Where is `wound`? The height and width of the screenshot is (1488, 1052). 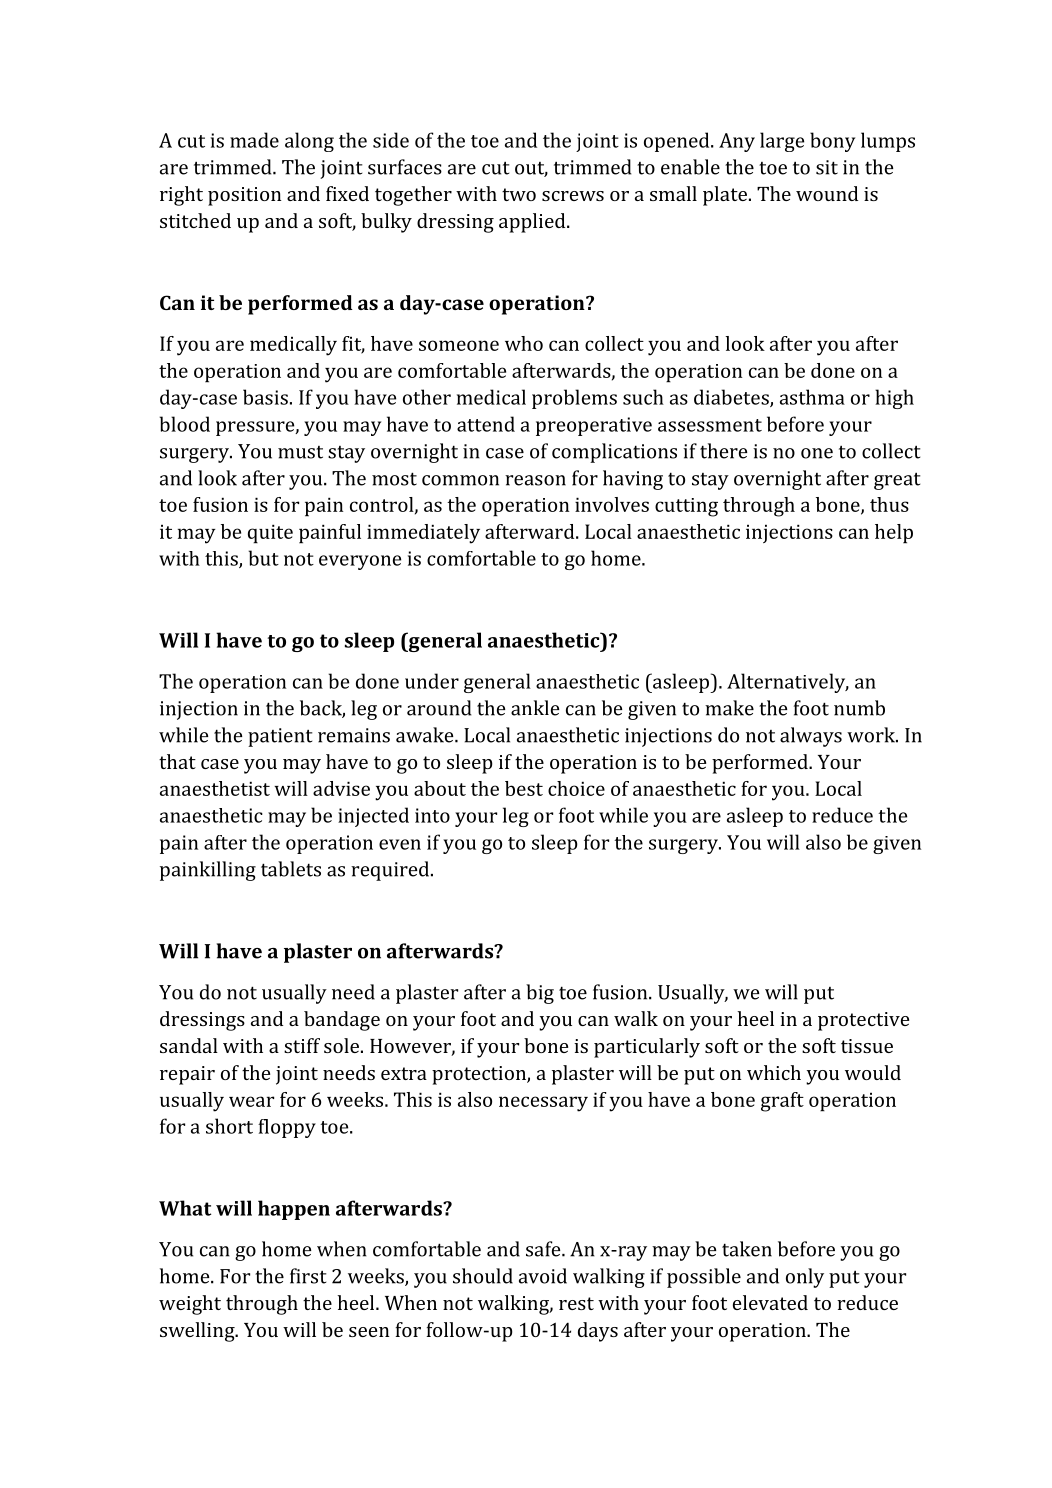 wound is located at coordinates (827, 193).
